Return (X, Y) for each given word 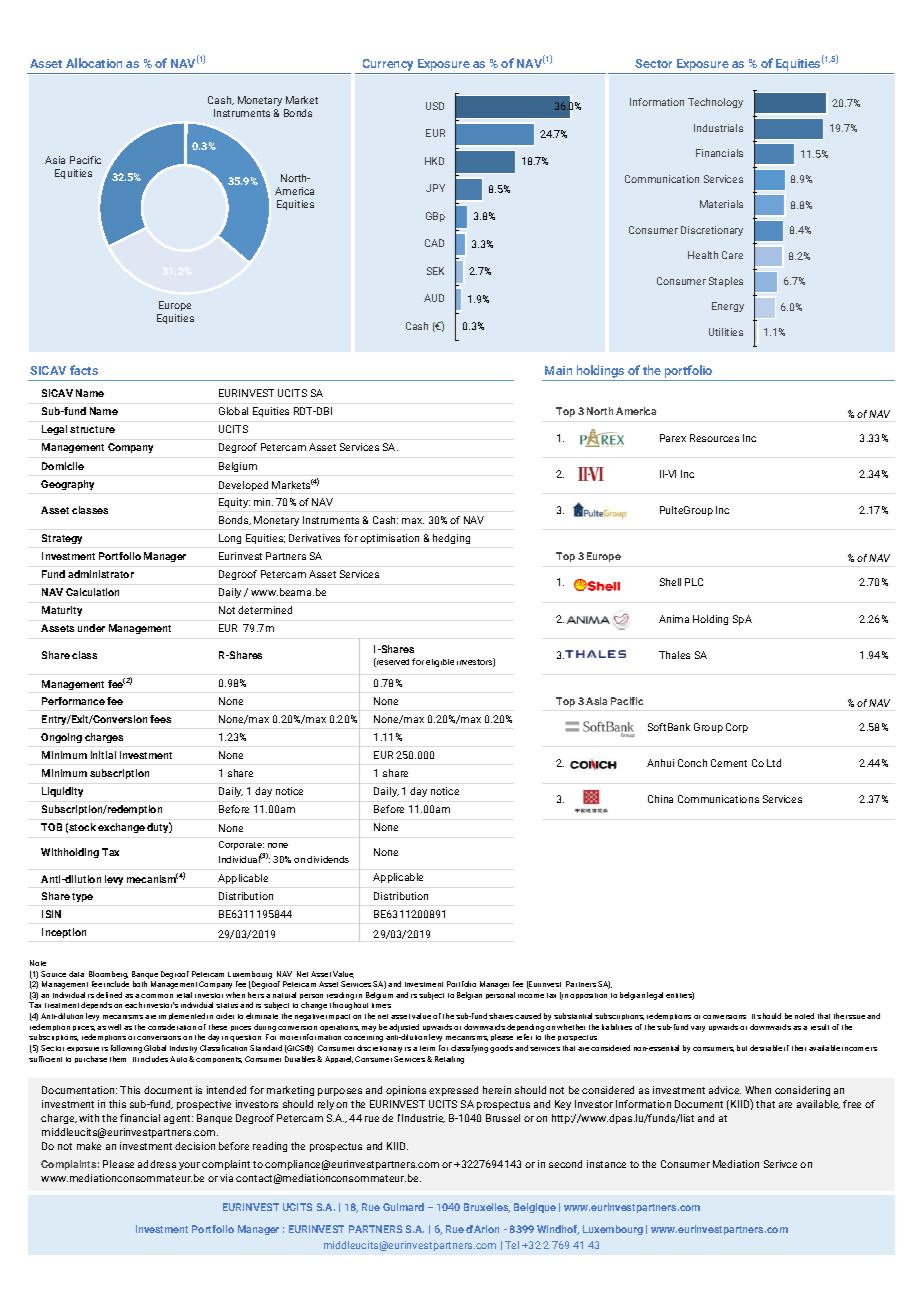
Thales (674, 655)
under (91, 628)
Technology (715, 103)
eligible (440, 663)
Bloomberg (108, 975)
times (381, 1005)
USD (435, 106)
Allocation (94, 63)
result (820, 1027)
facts (84, 370)
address (157, 1164)
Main (558, 370)
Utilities (726, 332)
